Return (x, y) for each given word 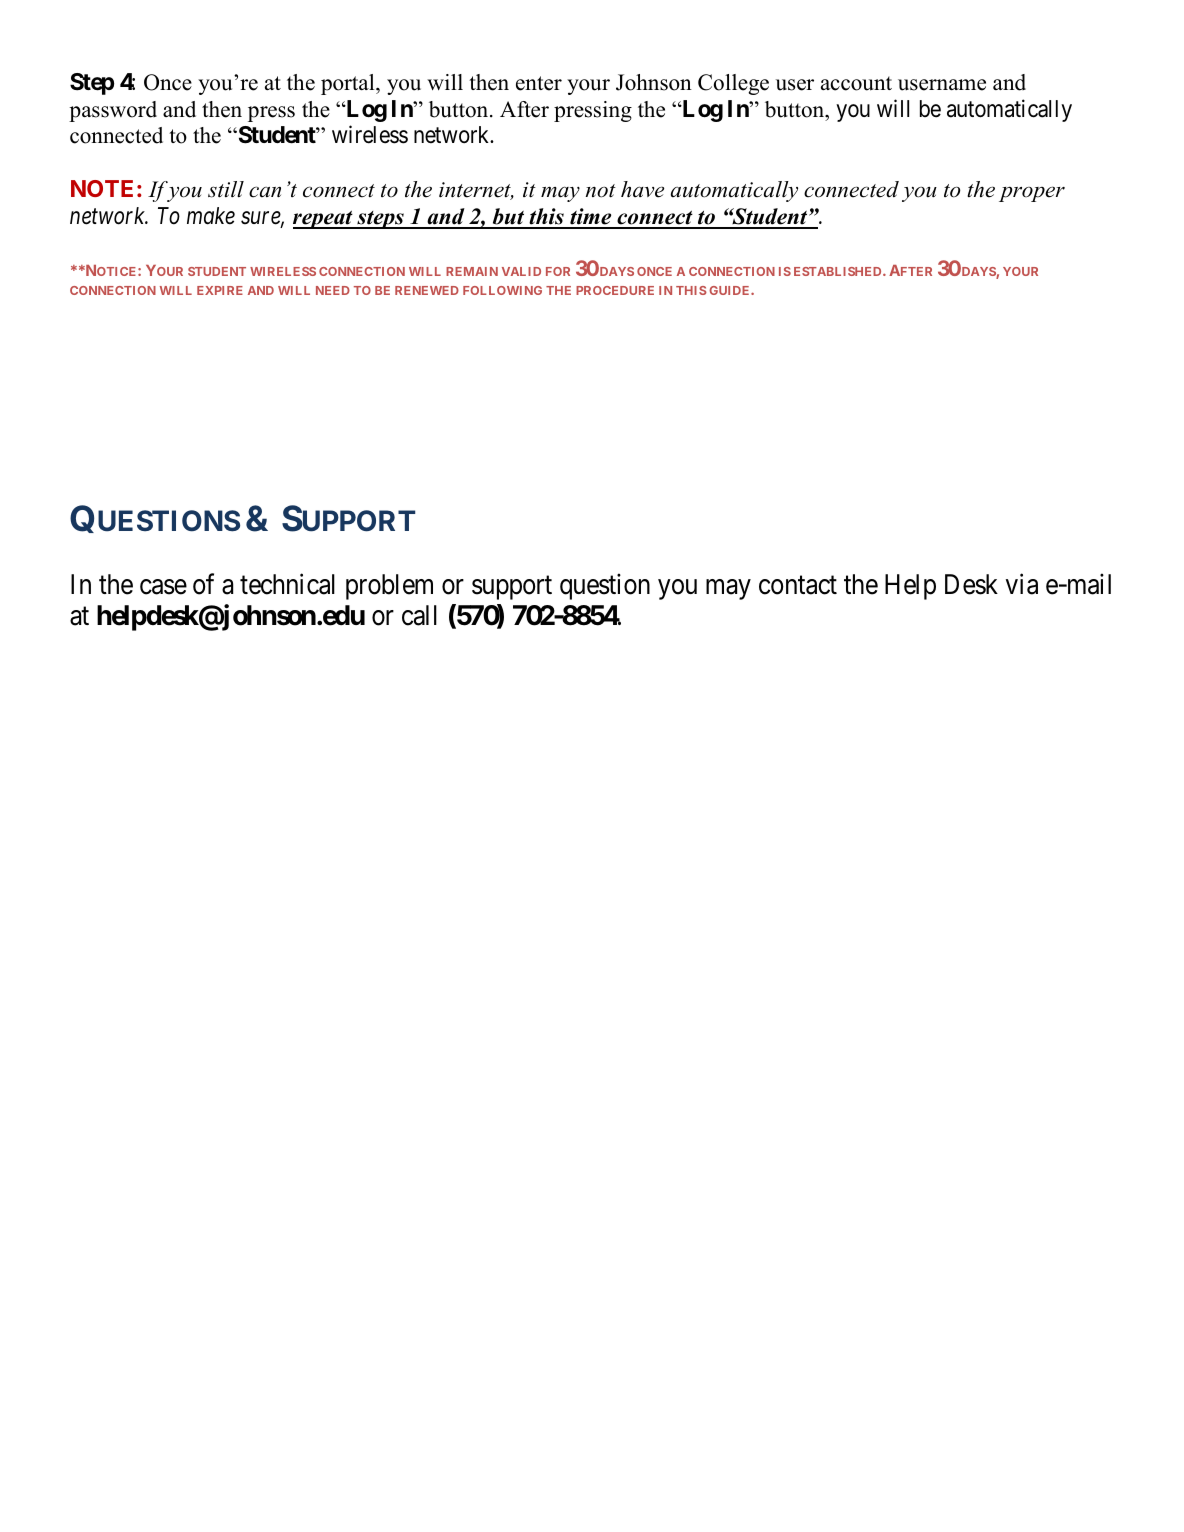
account (856, 83)
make (211, 216)
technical (287, 584)
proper (1032, 194)
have (642, 189)
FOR (558, 271)
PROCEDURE (615, 290)
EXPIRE (220, 290)
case (163, 587)
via (1022, 584)
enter (539, 83)
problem (389, 587)
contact (798, 586)
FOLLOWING (502, 290)
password (113, 111)
